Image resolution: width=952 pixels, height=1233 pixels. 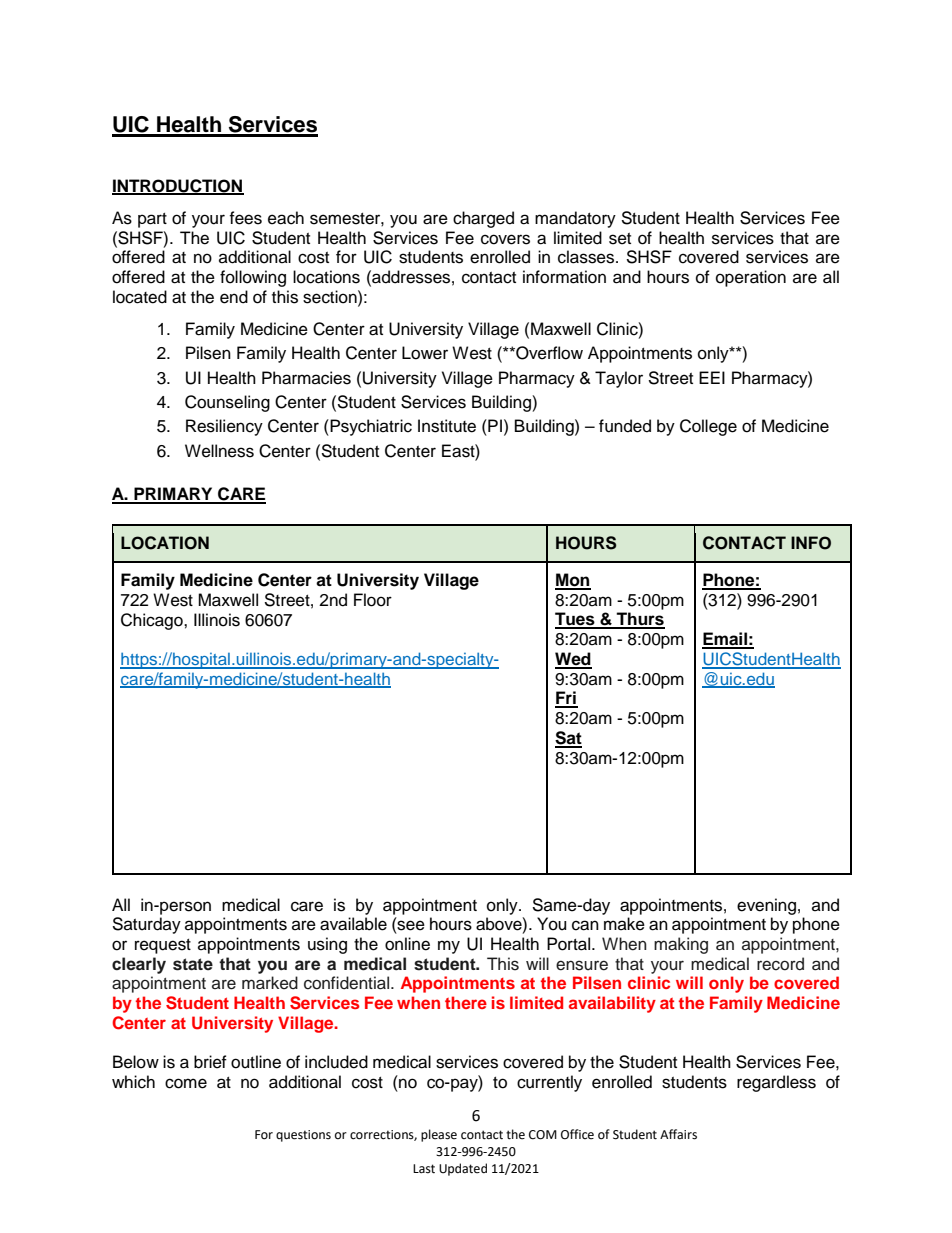 What do you see at coordinates (573, 660) in the screenshot?
I see `Wed` at bounding box center [573, 660].
